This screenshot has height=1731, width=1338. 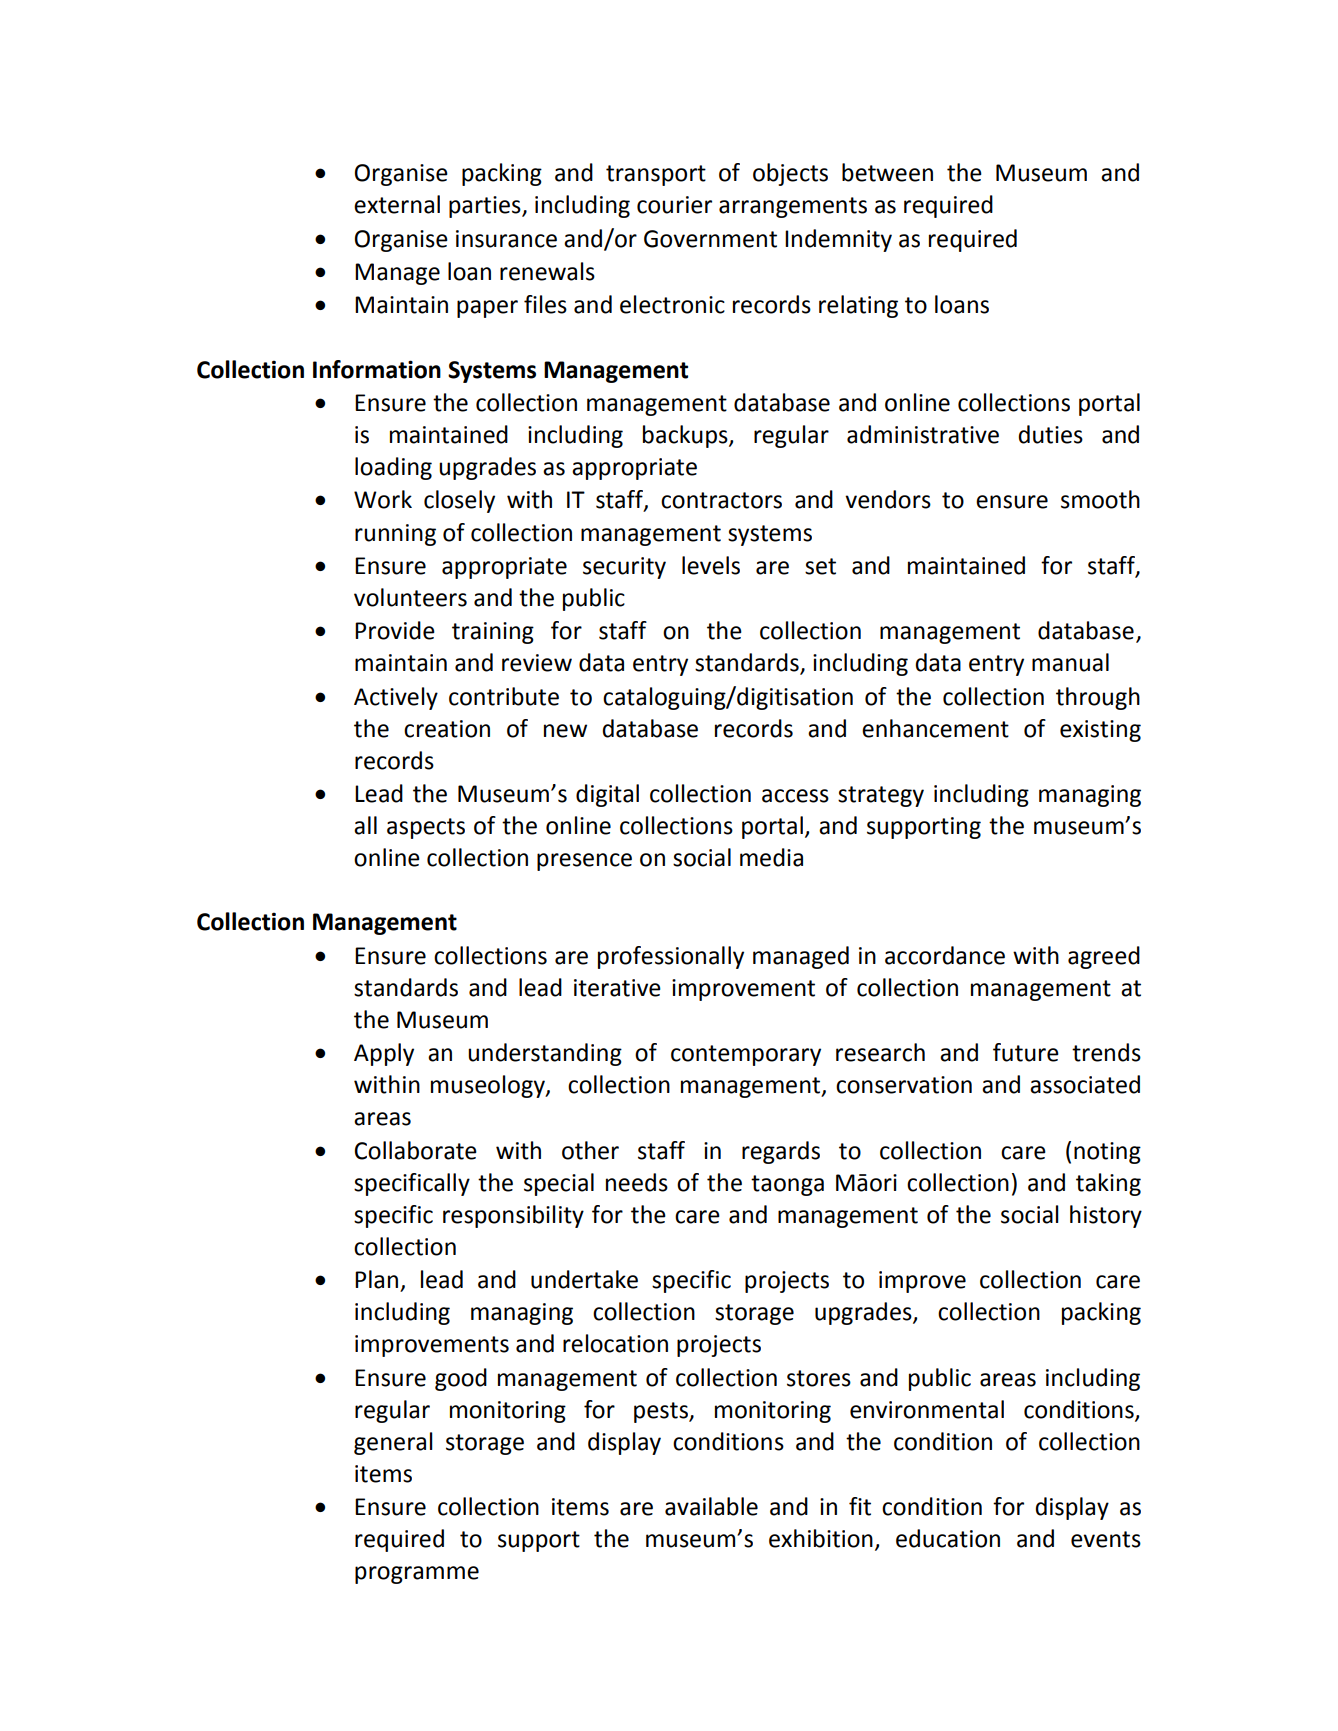 I want to click on future, so click(x=1026, y=1052).
